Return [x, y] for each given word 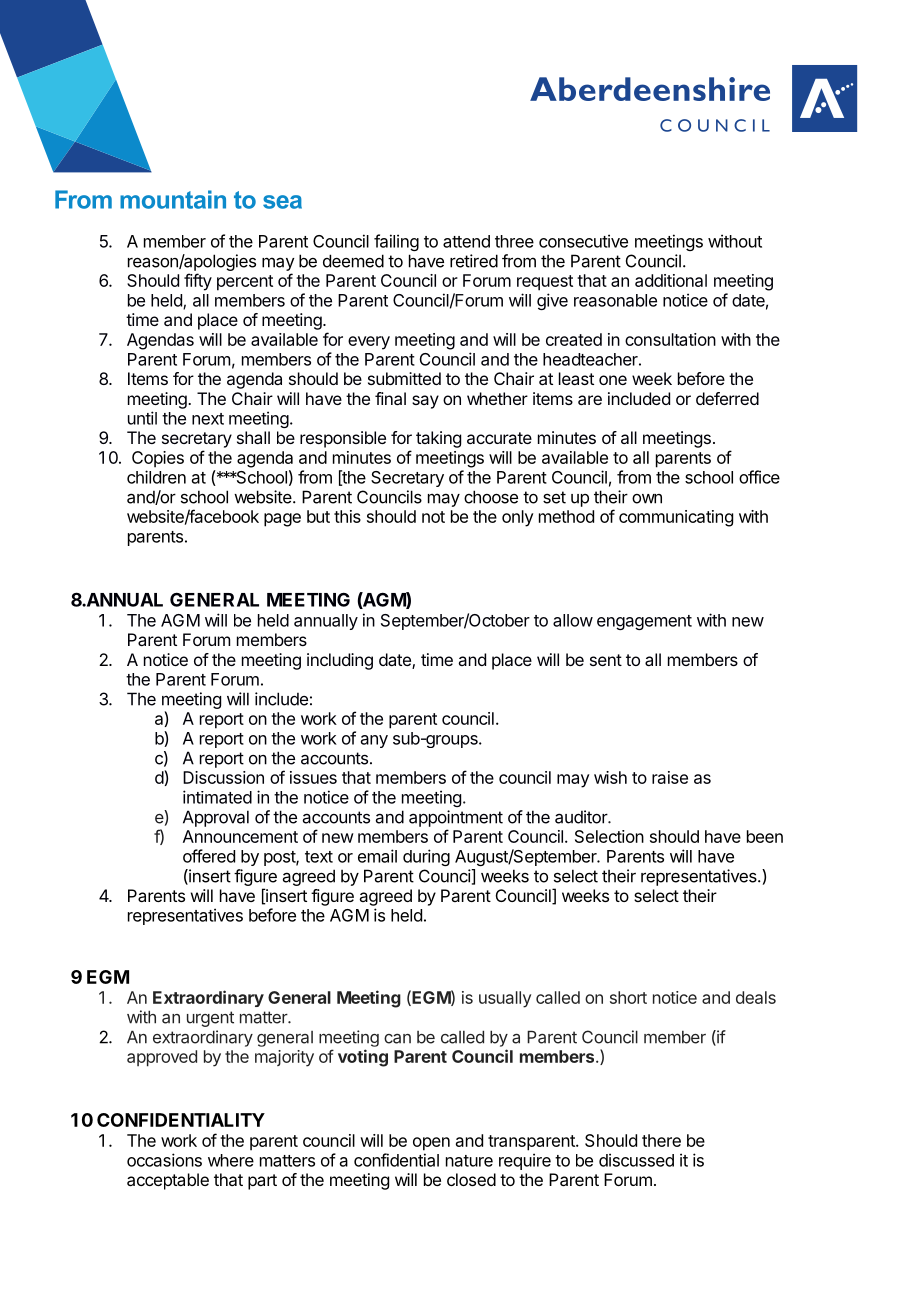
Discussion [223, 777]
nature [469, 1161]
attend [466, 241]
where [231, 1160]
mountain [173, 199]
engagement [644, 622]
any [374, 741]
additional [671, 280]
